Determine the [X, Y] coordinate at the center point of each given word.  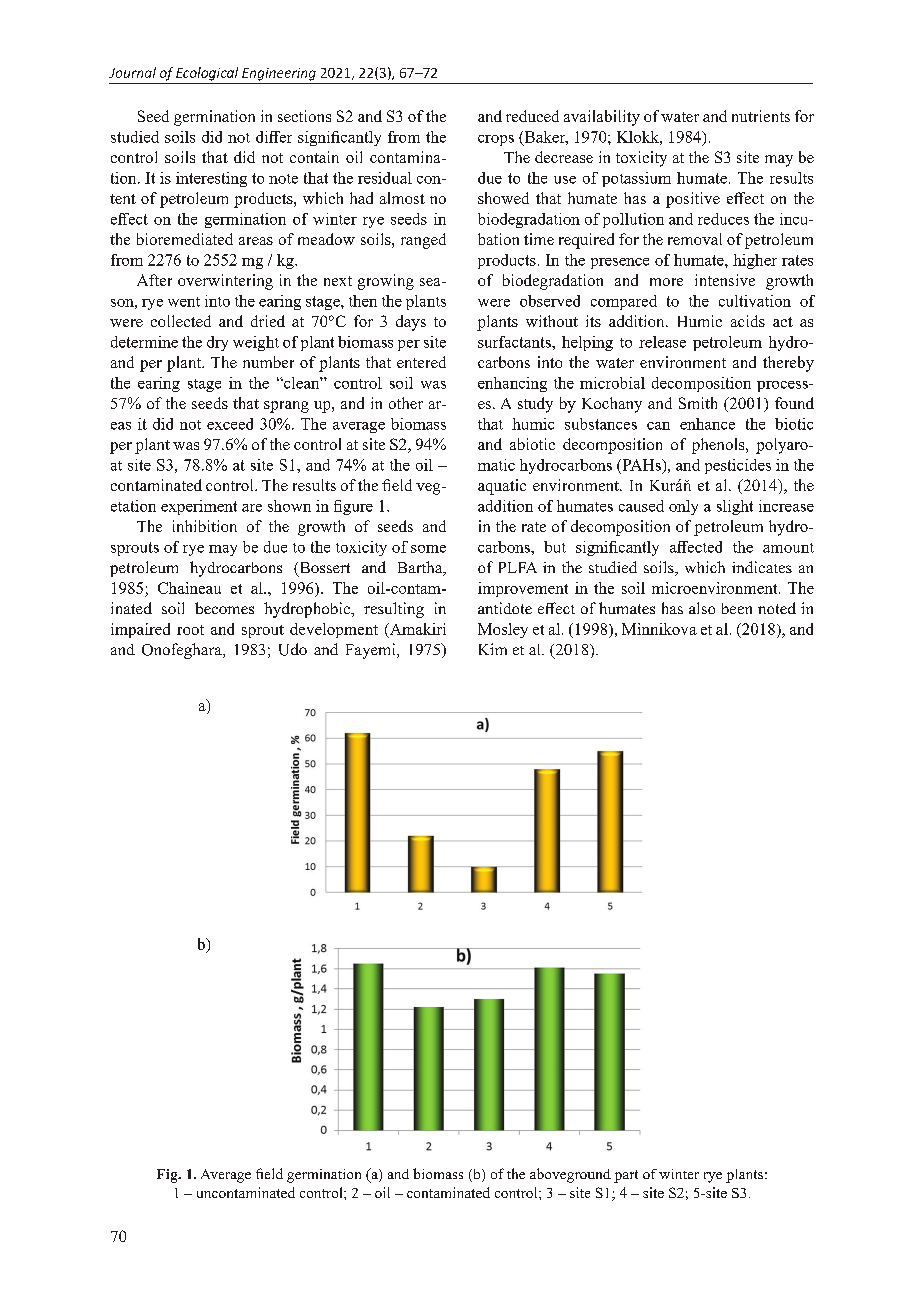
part [626, 1176]
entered [421, 362]
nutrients [761, 116]
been [737, 608]
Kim [493, 649]
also [702, 608]
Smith [698, 403]
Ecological [207, 74]
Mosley [503, 630]
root [190, 630]
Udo [293, 649]
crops [496, 140]
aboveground [570, 1175]
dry [217, 343]
